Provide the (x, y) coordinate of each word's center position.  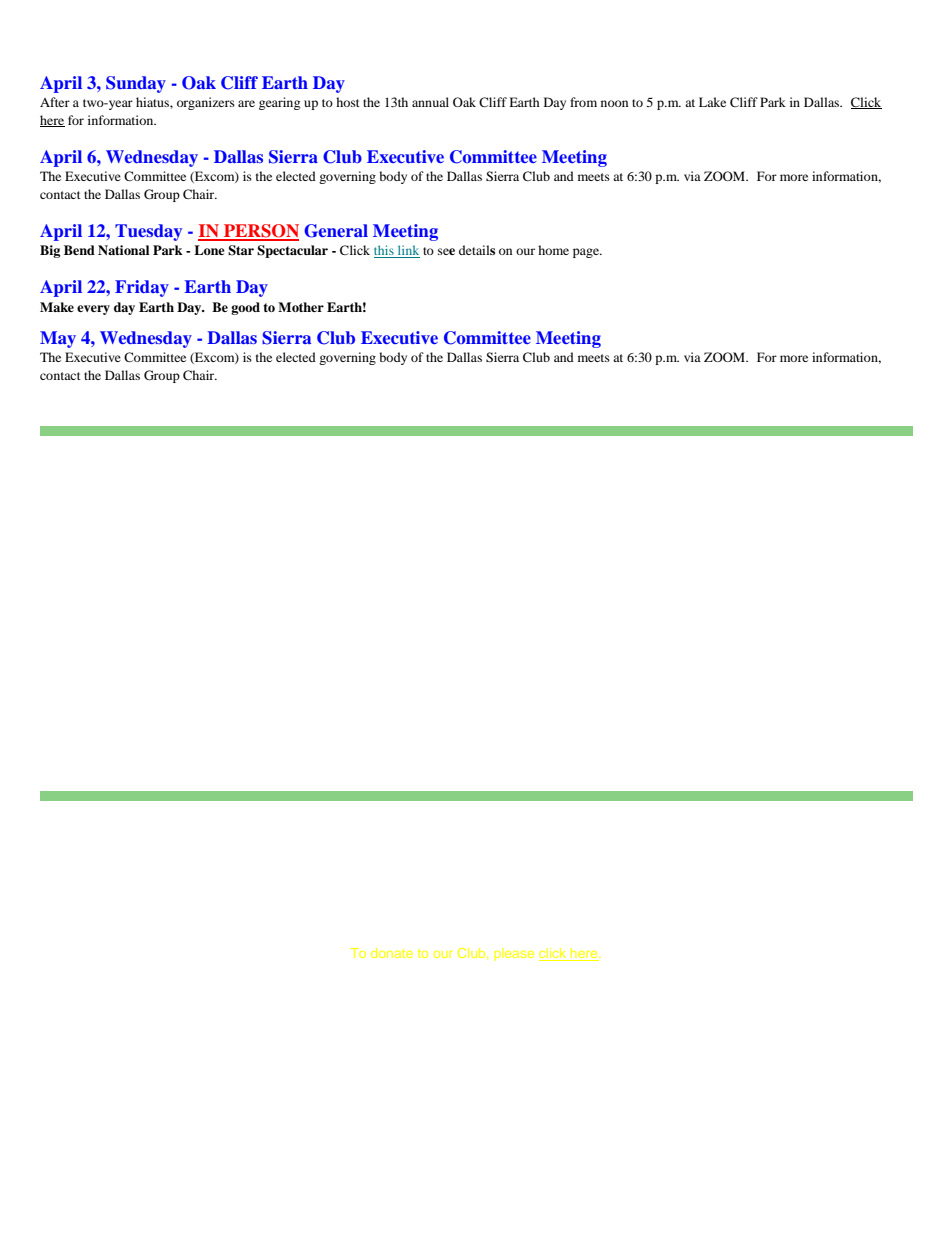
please (514, 954)
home (553, 250)
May (58, 339)
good (245, 308)
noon (614, 103)
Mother (301, 307)
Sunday (136, 84)
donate (392, 953)
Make (57, 307)
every (93, 310)
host (348, 102)
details (477, 250)
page (587, 253)
